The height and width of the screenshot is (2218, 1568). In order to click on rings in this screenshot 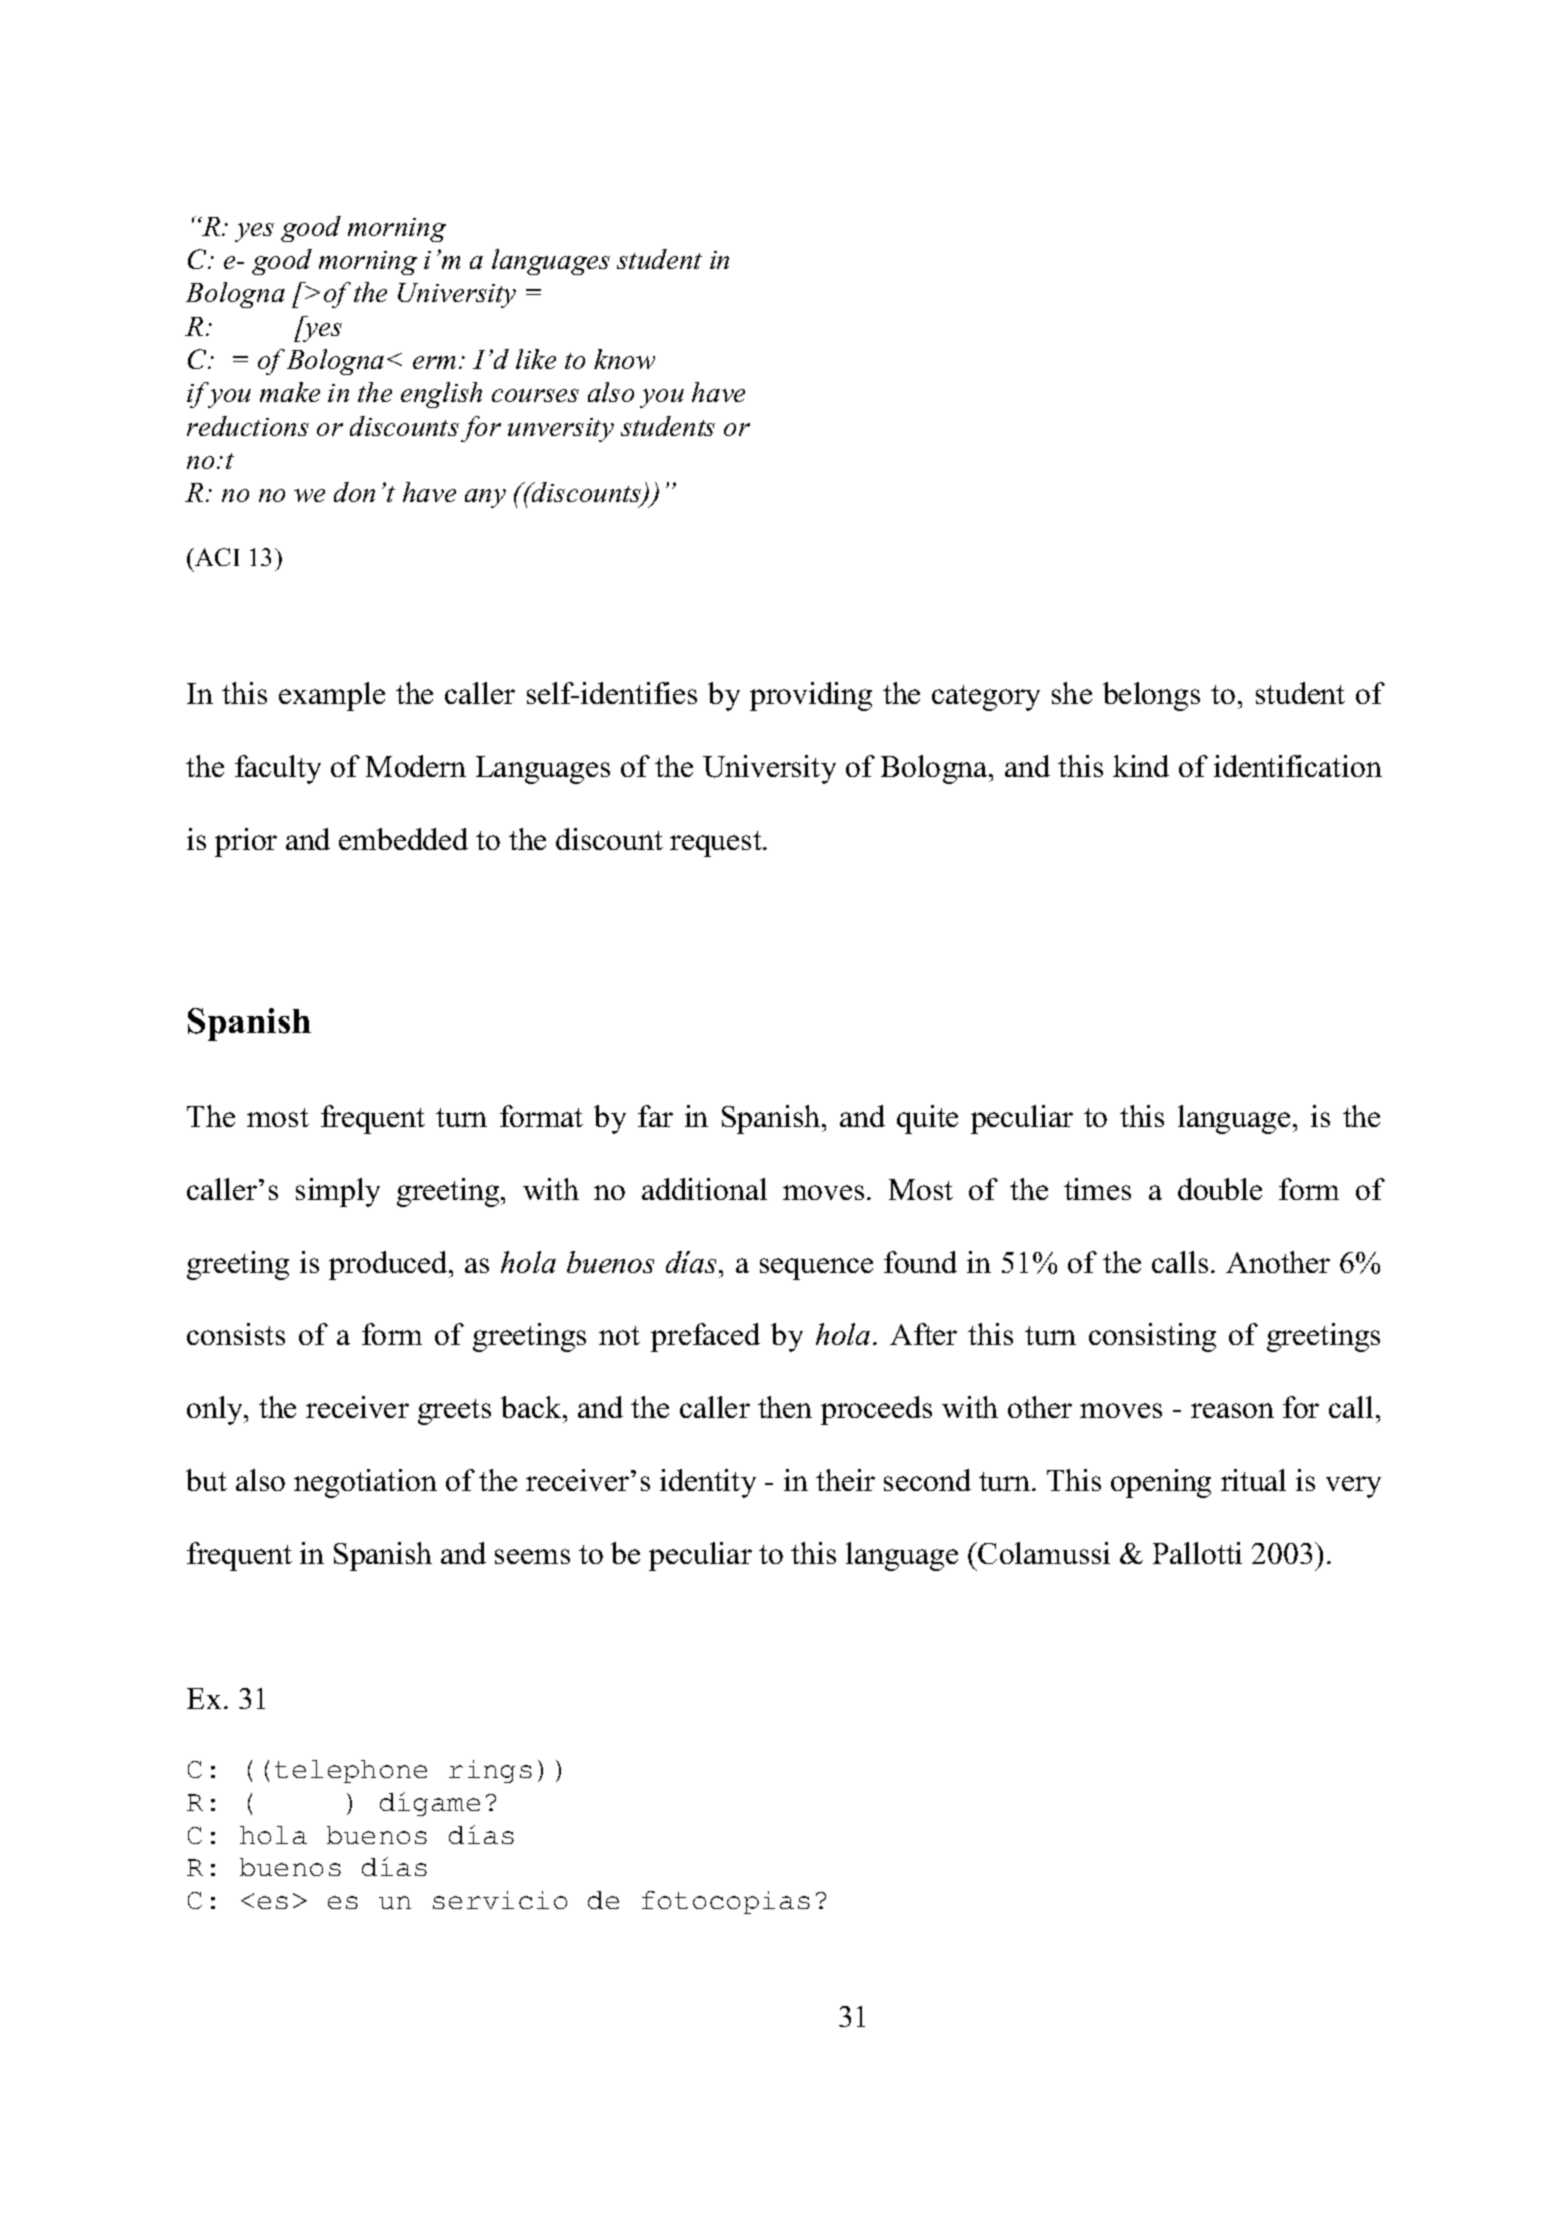, I will do `click(490, 1771)`.
